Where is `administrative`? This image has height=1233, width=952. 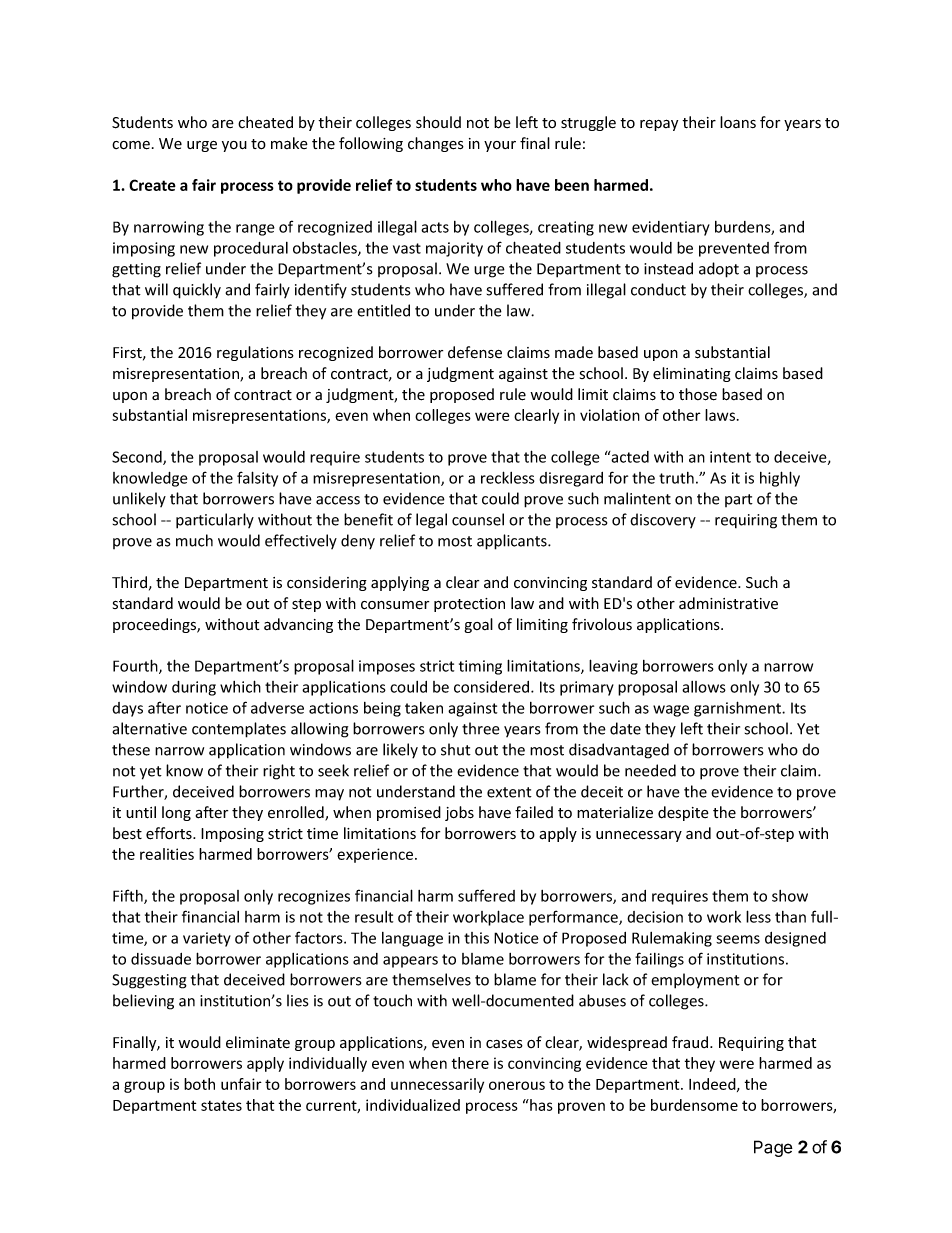 administrative is located at coordinates (728, 603).
